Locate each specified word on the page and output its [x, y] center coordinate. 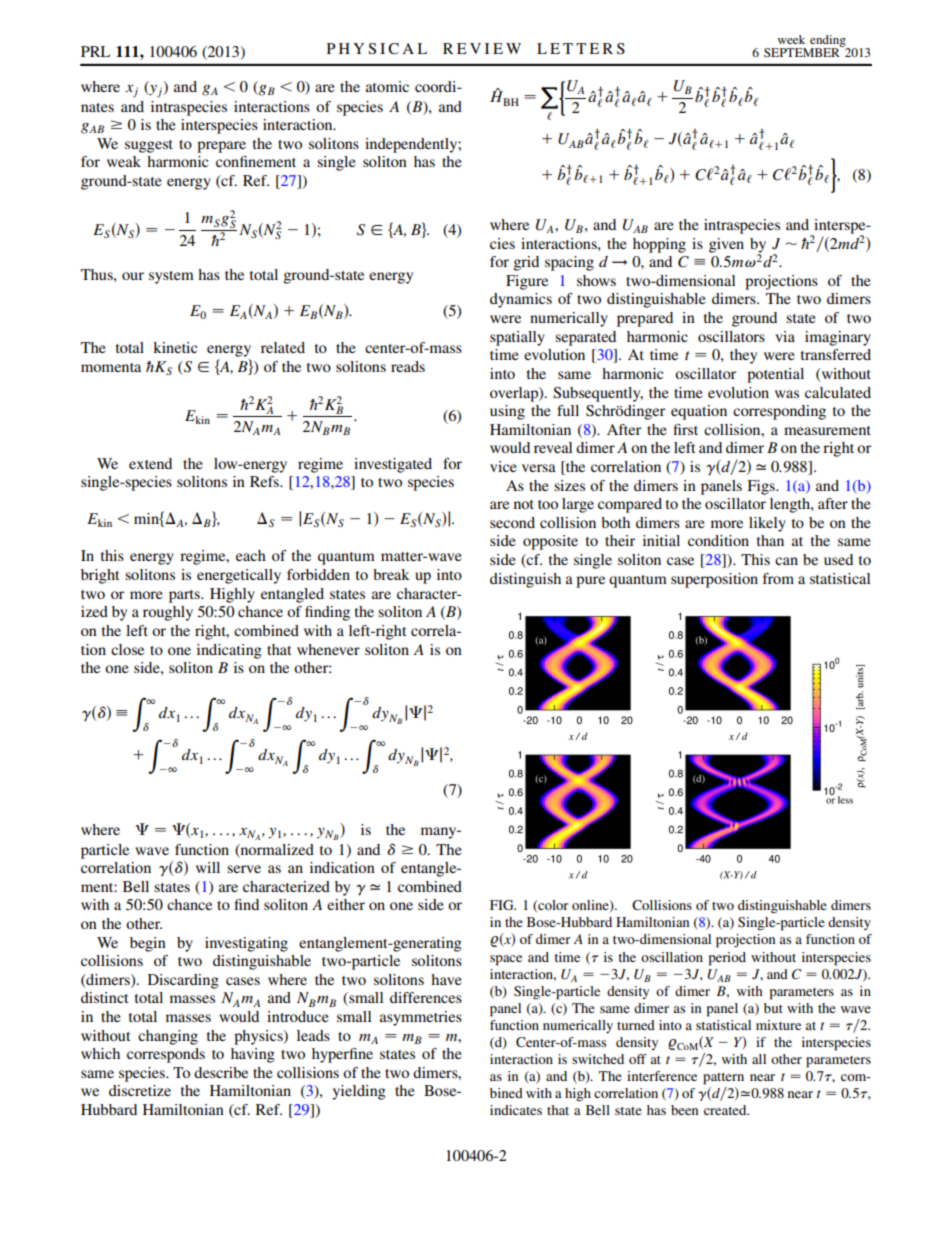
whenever [328, 649]
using [507, 412]
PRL [95, 51]
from [778, 578]
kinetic [175, 347]
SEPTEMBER [803, 51]
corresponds [166, 1055]
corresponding [779, 412]
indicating [229, 651]
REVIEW [482, 48]
